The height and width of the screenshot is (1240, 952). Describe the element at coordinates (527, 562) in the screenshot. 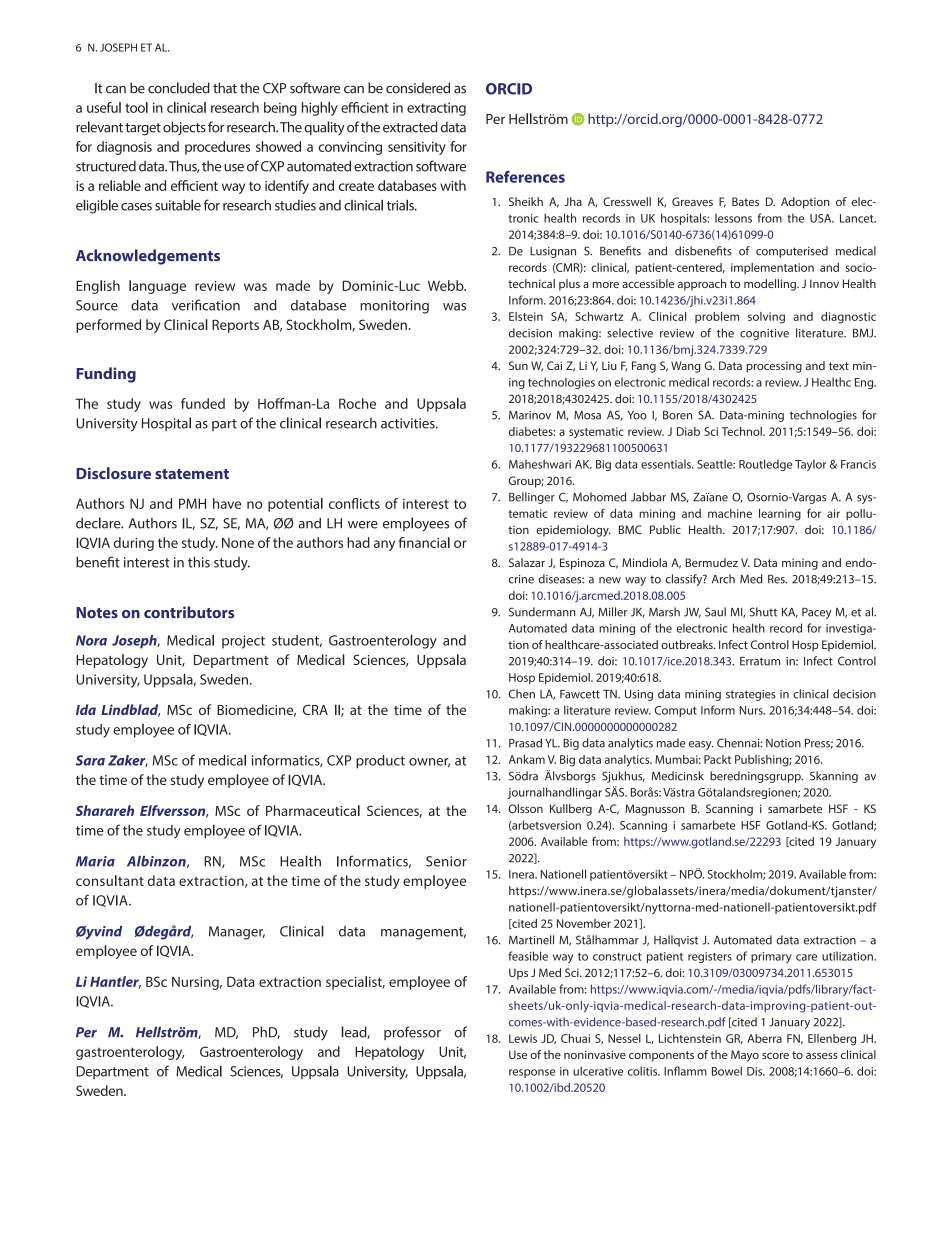

I see `Salazar` at that location.
